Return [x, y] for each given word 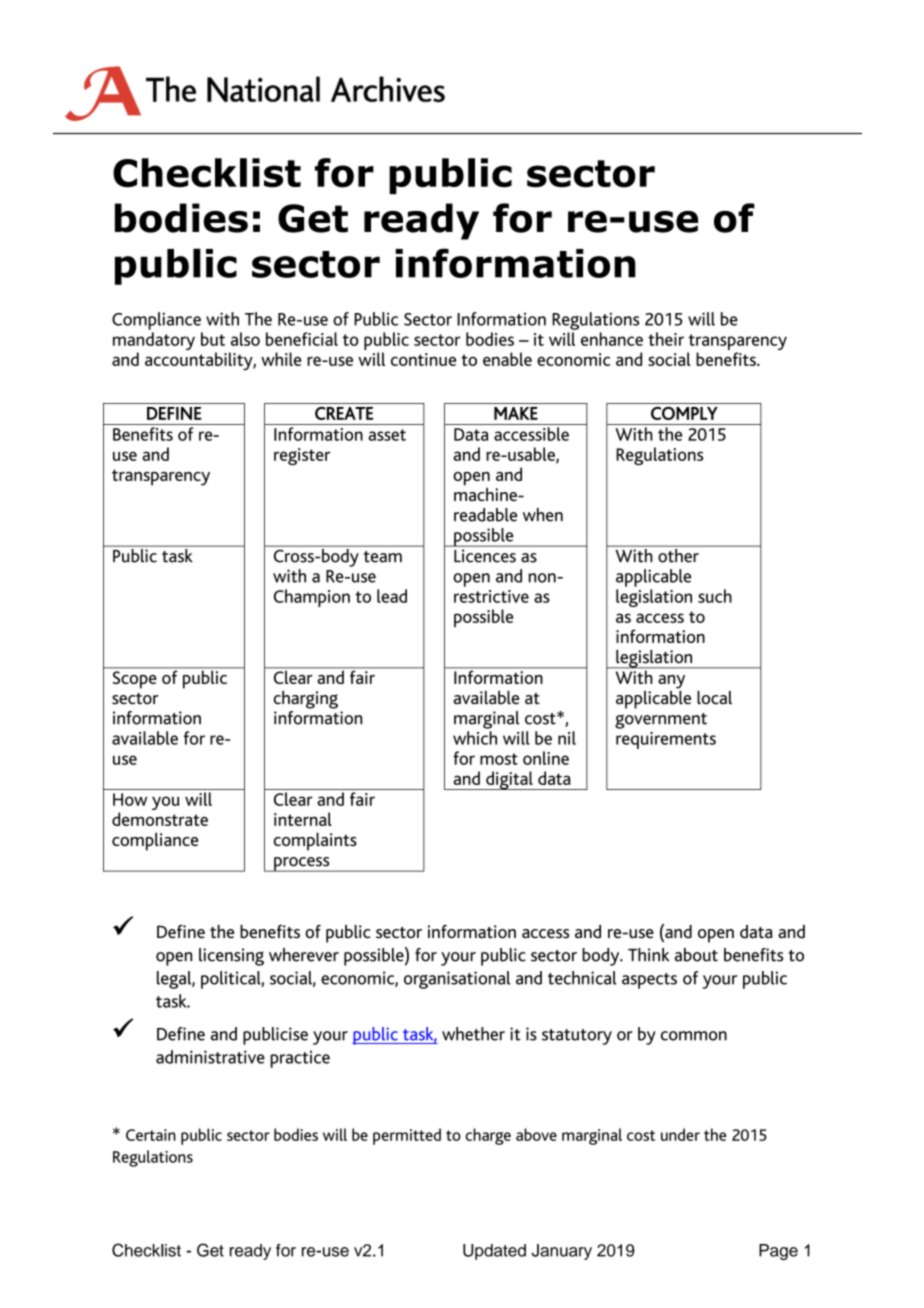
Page [778, 1252]
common [694, 1036]
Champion [312, 598]
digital [509, 780]
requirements [666, 740]
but [213, 339]
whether [473, 1034]
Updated [494, 1252]
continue [423, 359]
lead [392, 596]
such [715, 596]
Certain [151, 1135]
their [666, 339]
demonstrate [160, 819]
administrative [210, 1057]
